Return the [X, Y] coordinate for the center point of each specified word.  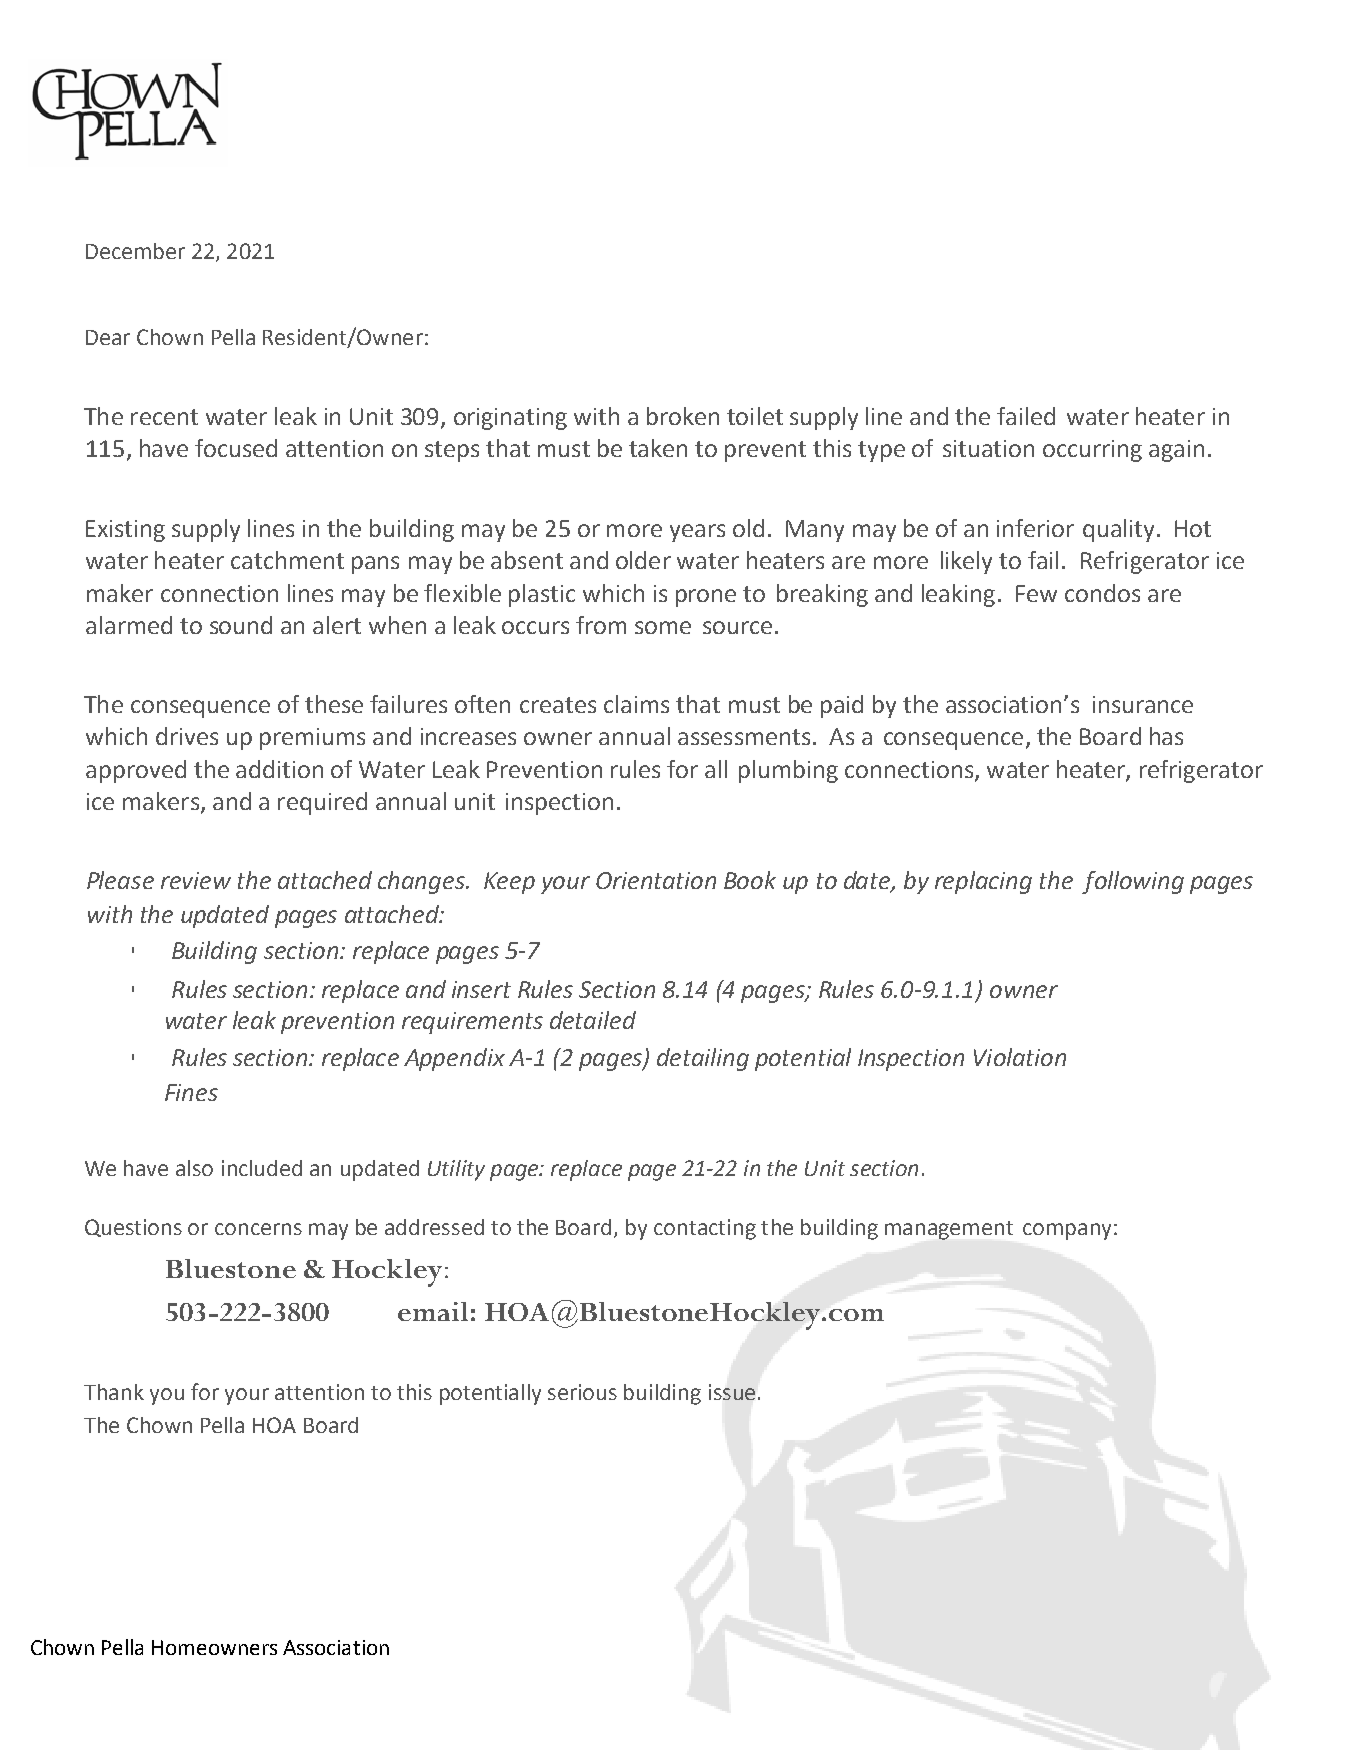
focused [236, 448]
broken [683, 416]
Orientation [656, 880]
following [1133, 882]
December [135, 251]
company [1067, 1231]
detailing [703, 1059]
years [697, 533]
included [262, 1168]
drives [187, 736]
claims [636, 704]
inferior [1035, 528]
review [196, 880]
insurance [1143, 704]
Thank [114, 1392]
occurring [1092, 451]
